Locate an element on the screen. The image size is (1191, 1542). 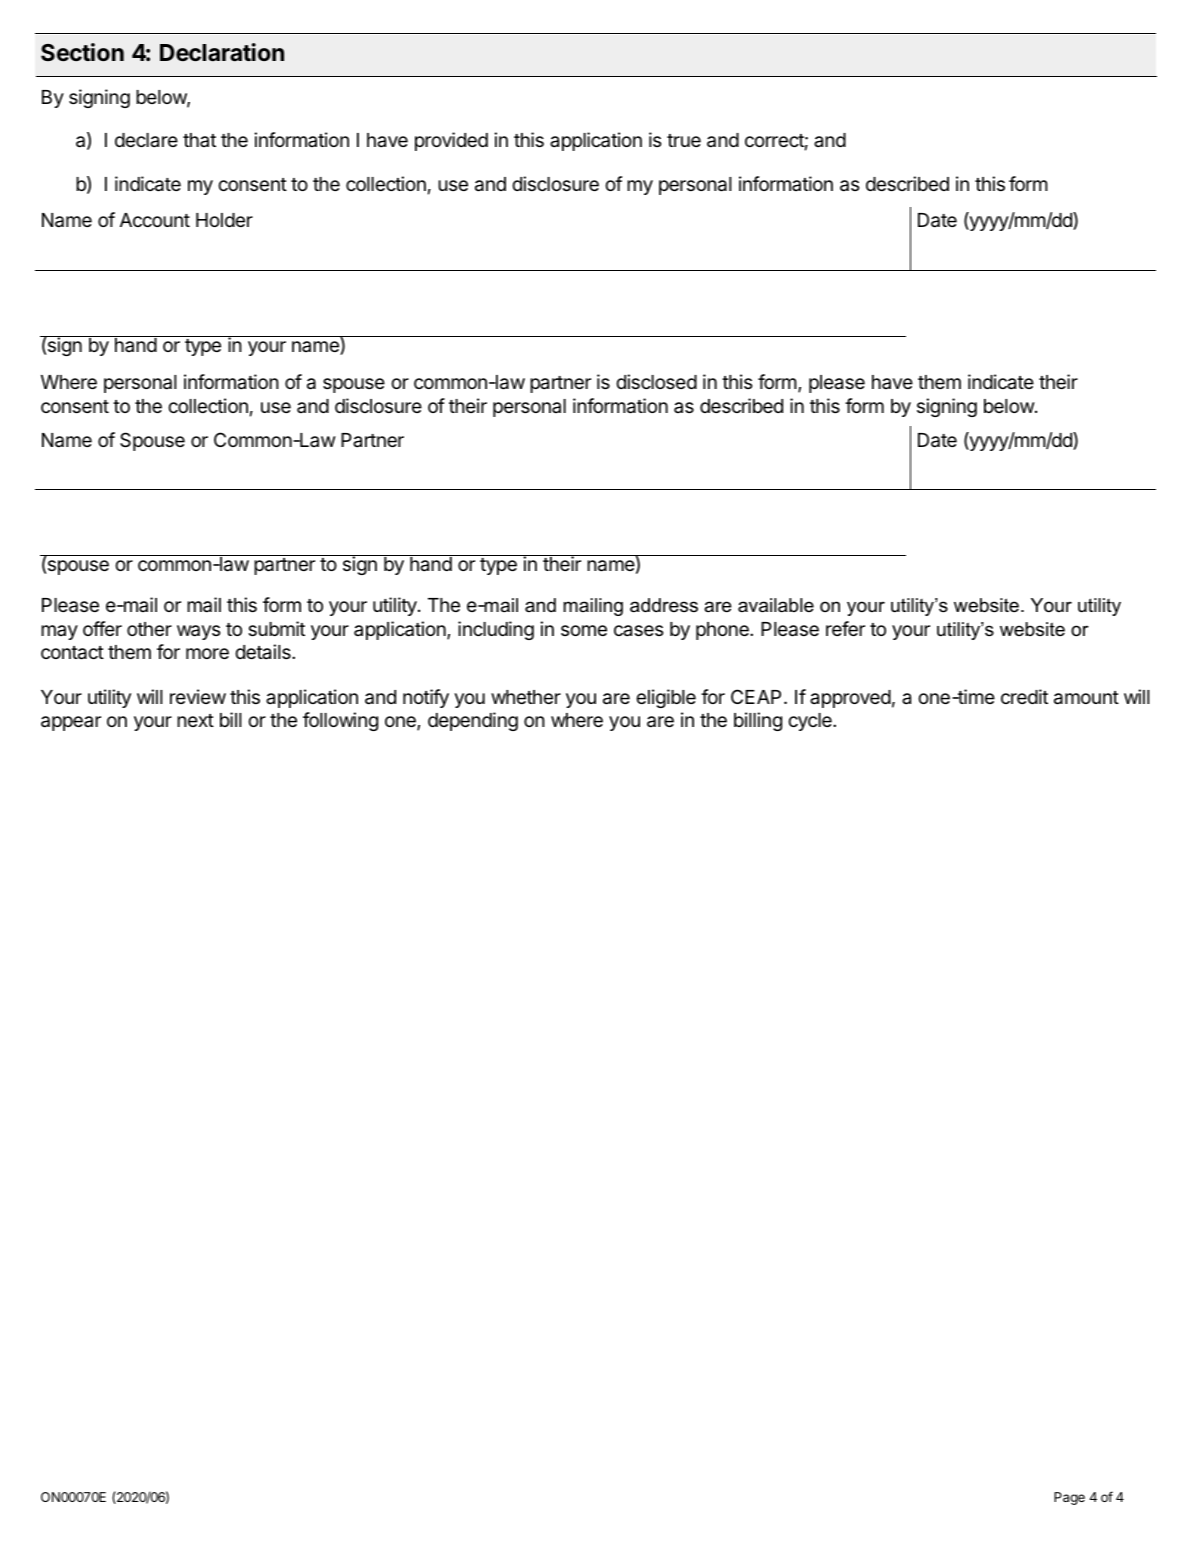
other is located at coordinates (149, 629).
